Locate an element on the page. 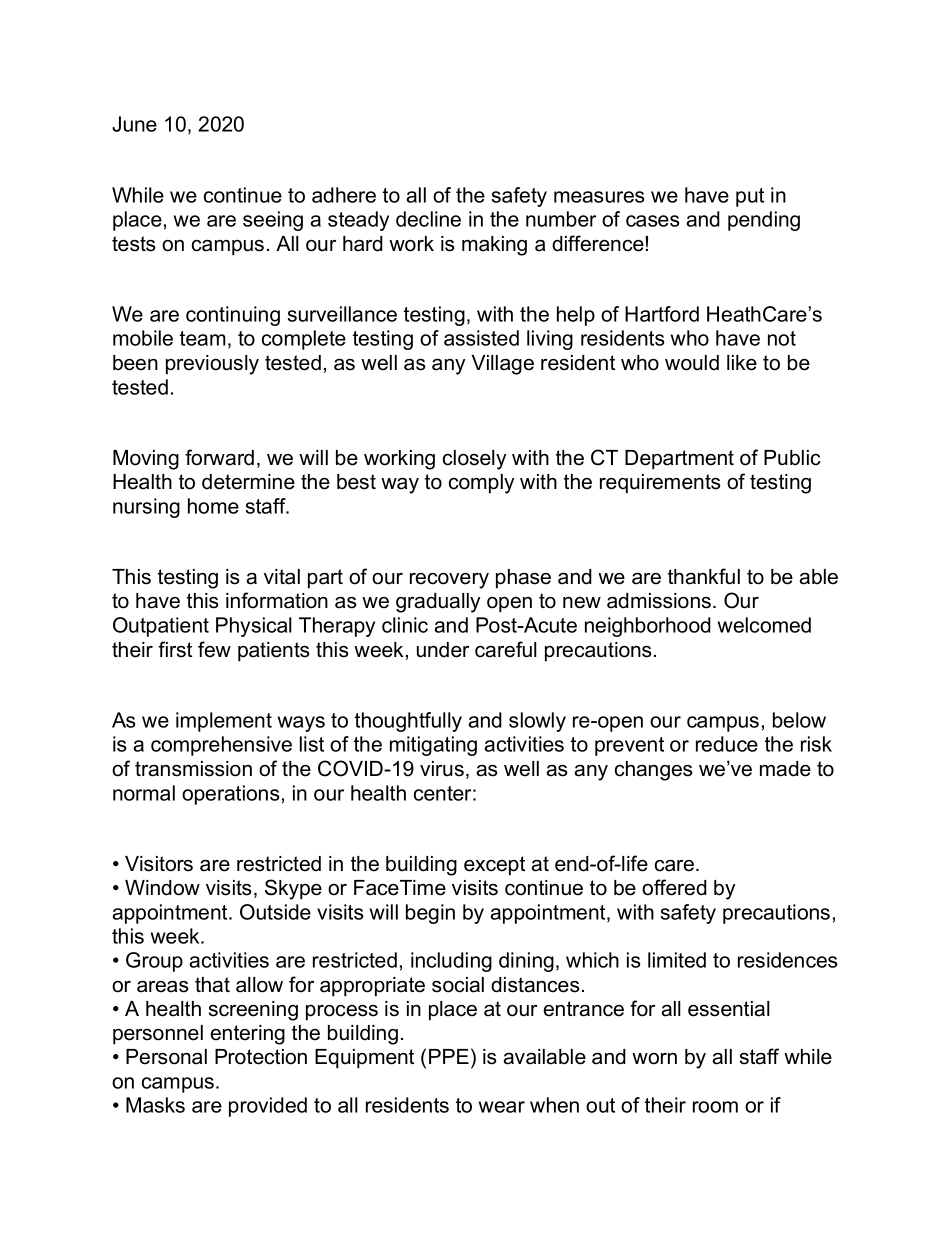  June is located at coordinates (134, 124).
